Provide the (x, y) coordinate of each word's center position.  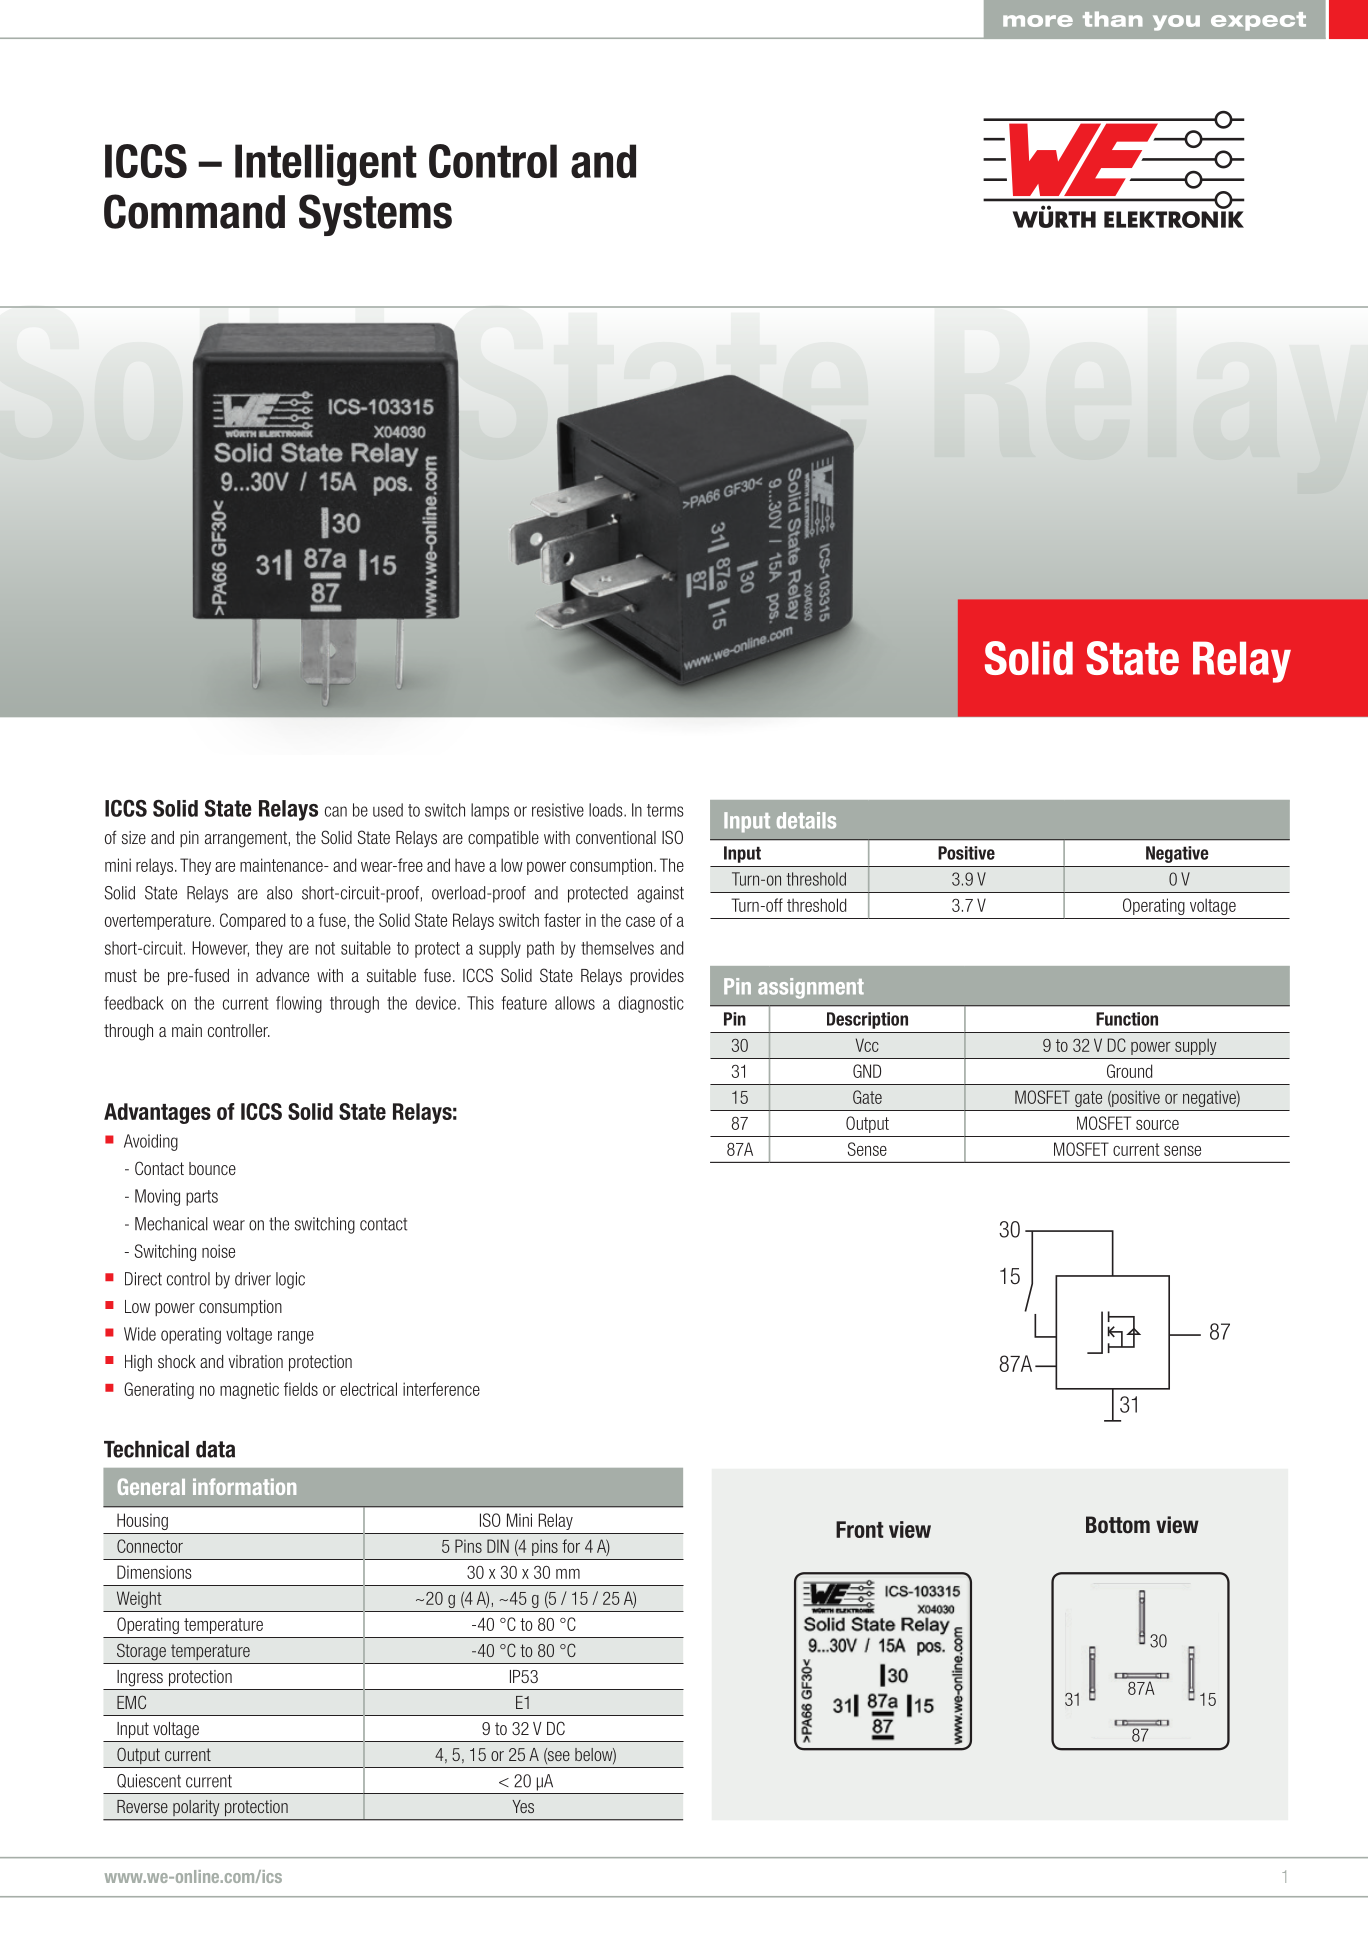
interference (441, 1389)
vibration (256, 1361)
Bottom (1118, 1525)
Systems (375, 215)
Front (860, 1529)
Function (1127, 1019)
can (336, 811)
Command (194, 211)
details (806, 820)
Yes (523, 1806)
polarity (196, 1808)
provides (657, 977)
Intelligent (326, 165)
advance (282, 975)
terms (665, 810)
